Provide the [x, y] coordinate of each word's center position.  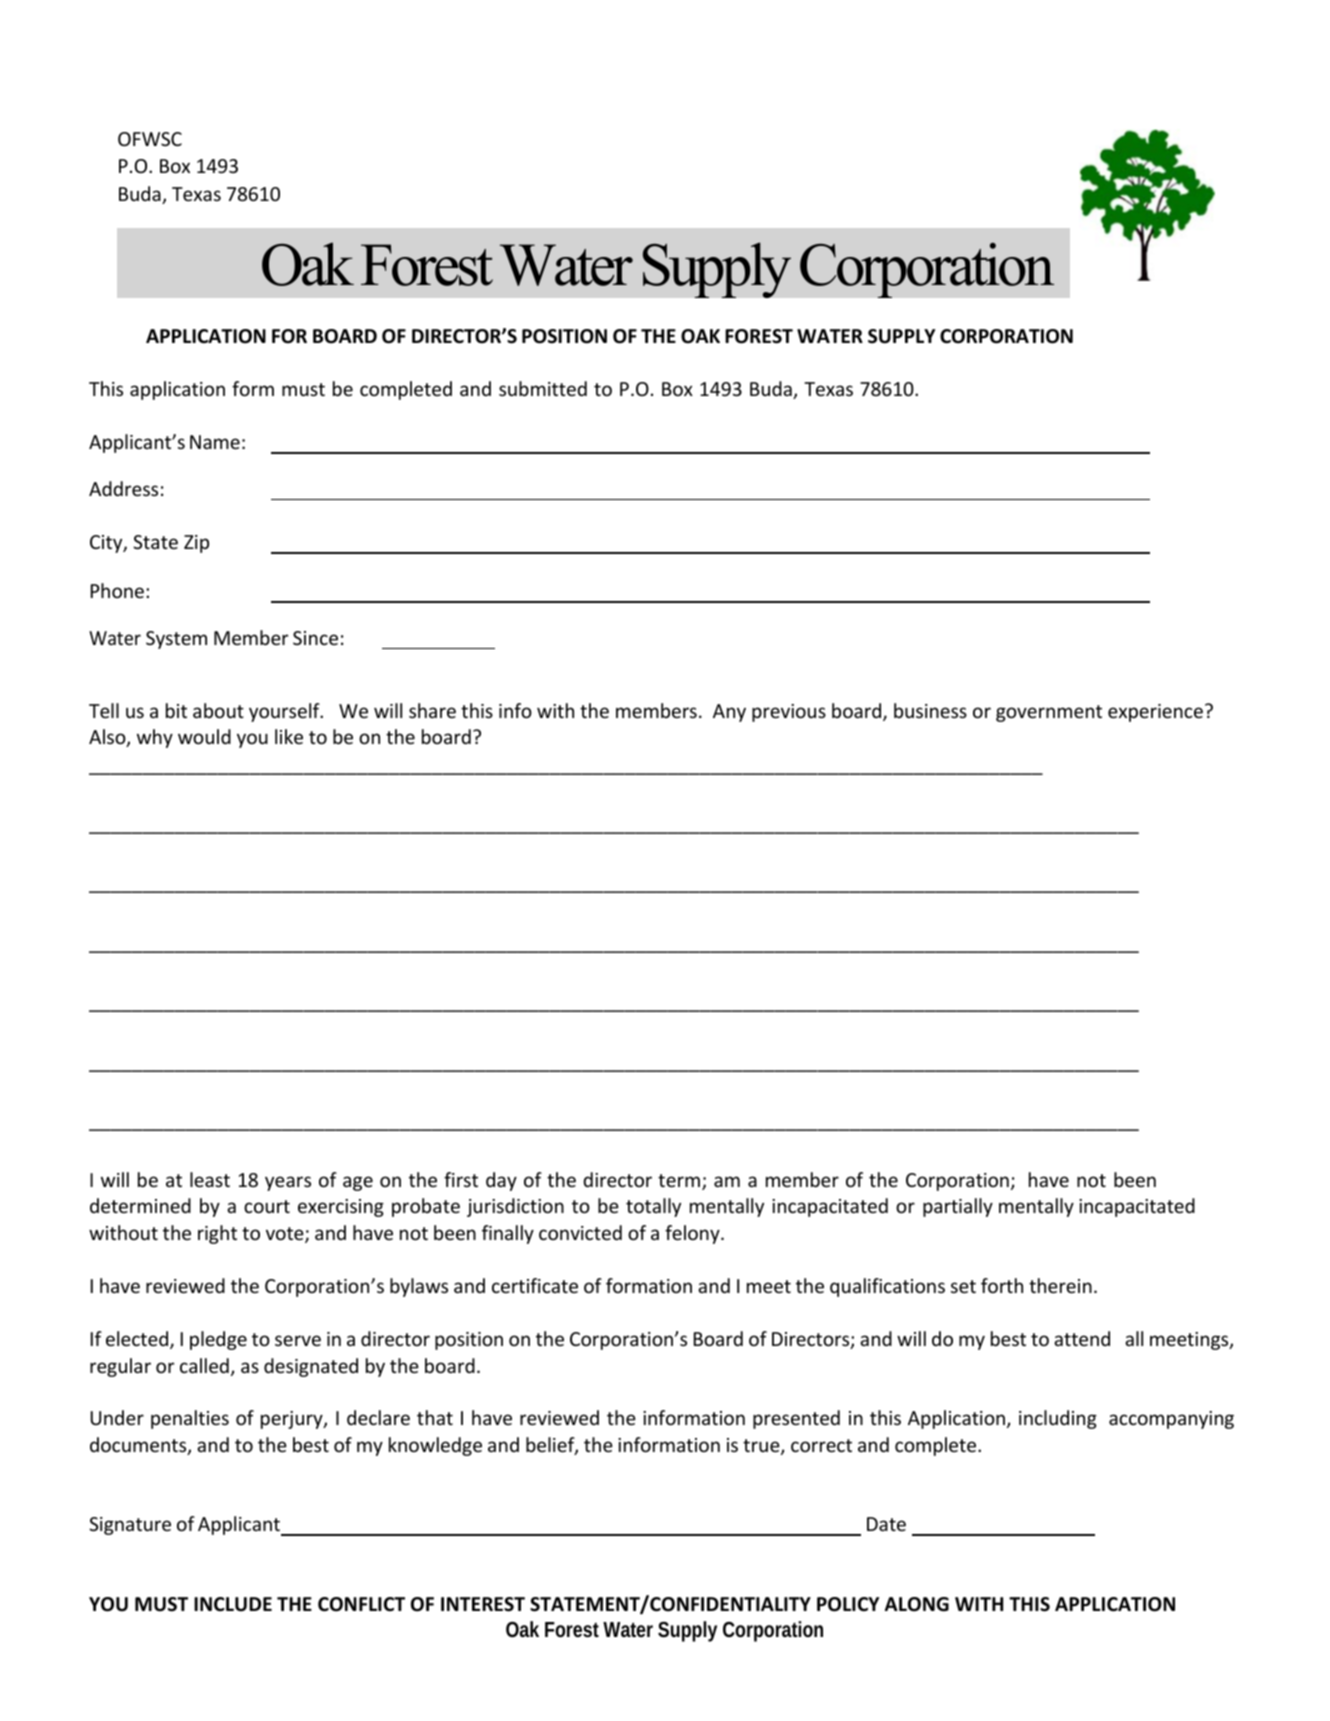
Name [215, 442]
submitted [543, 388]
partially [958, 1207]
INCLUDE [233, 1604]
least [210, 1179]
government [1049, 713]
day [501, 1181]
